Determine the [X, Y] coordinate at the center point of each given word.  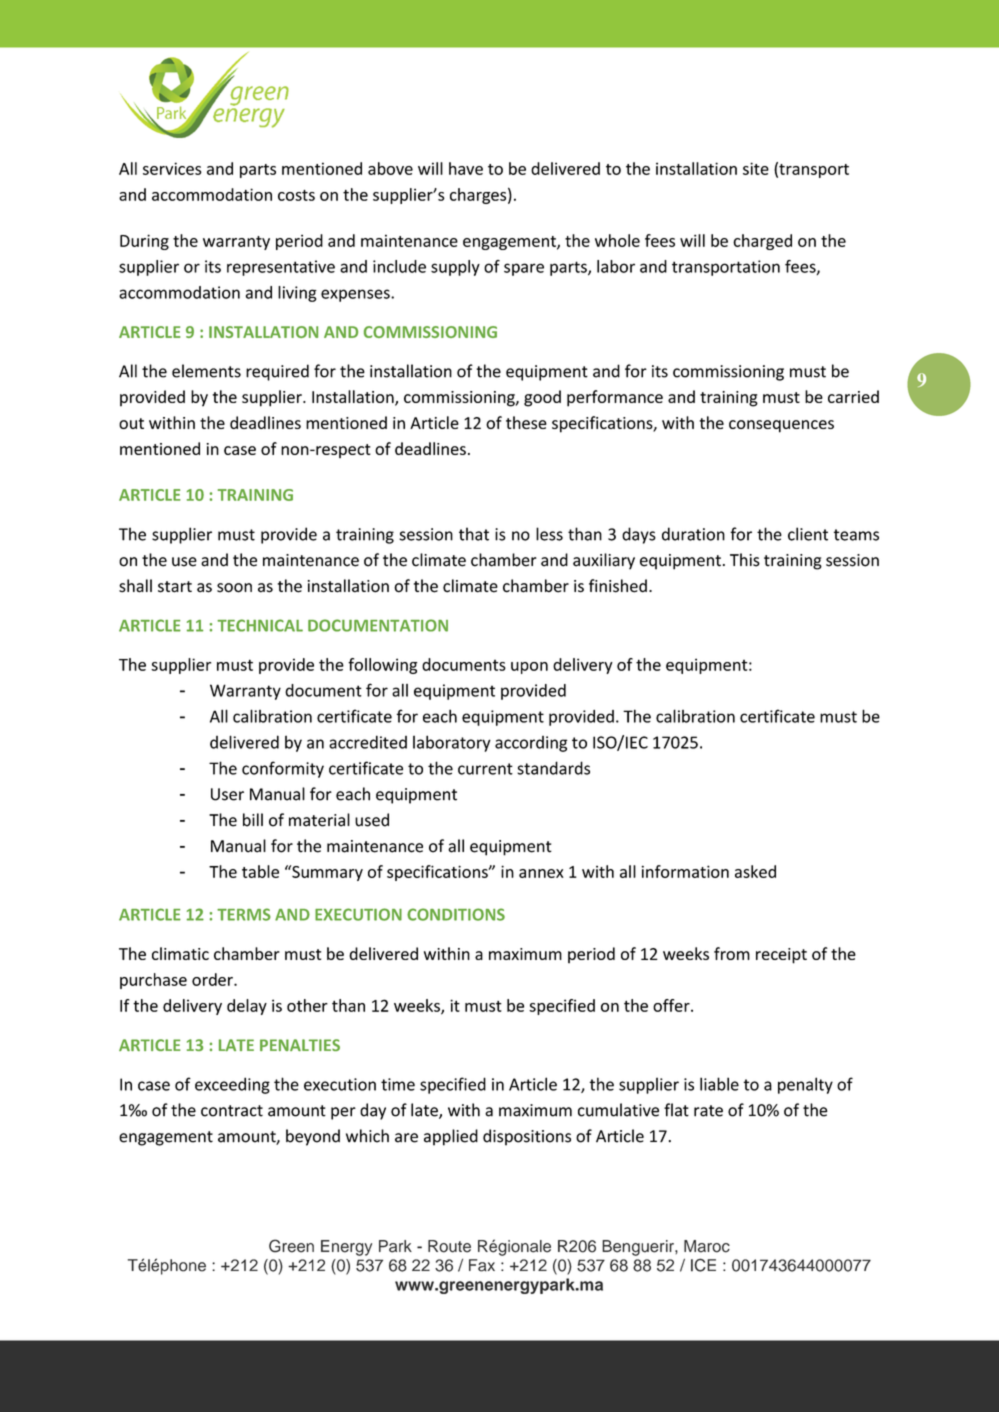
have [466, 168]
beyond [313, 1137]
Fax [482, 1265]
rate [708, 1111]
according [531, 744]
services [172, 168]
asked [755, 871]
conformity [283, 769]
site [756, 168]
